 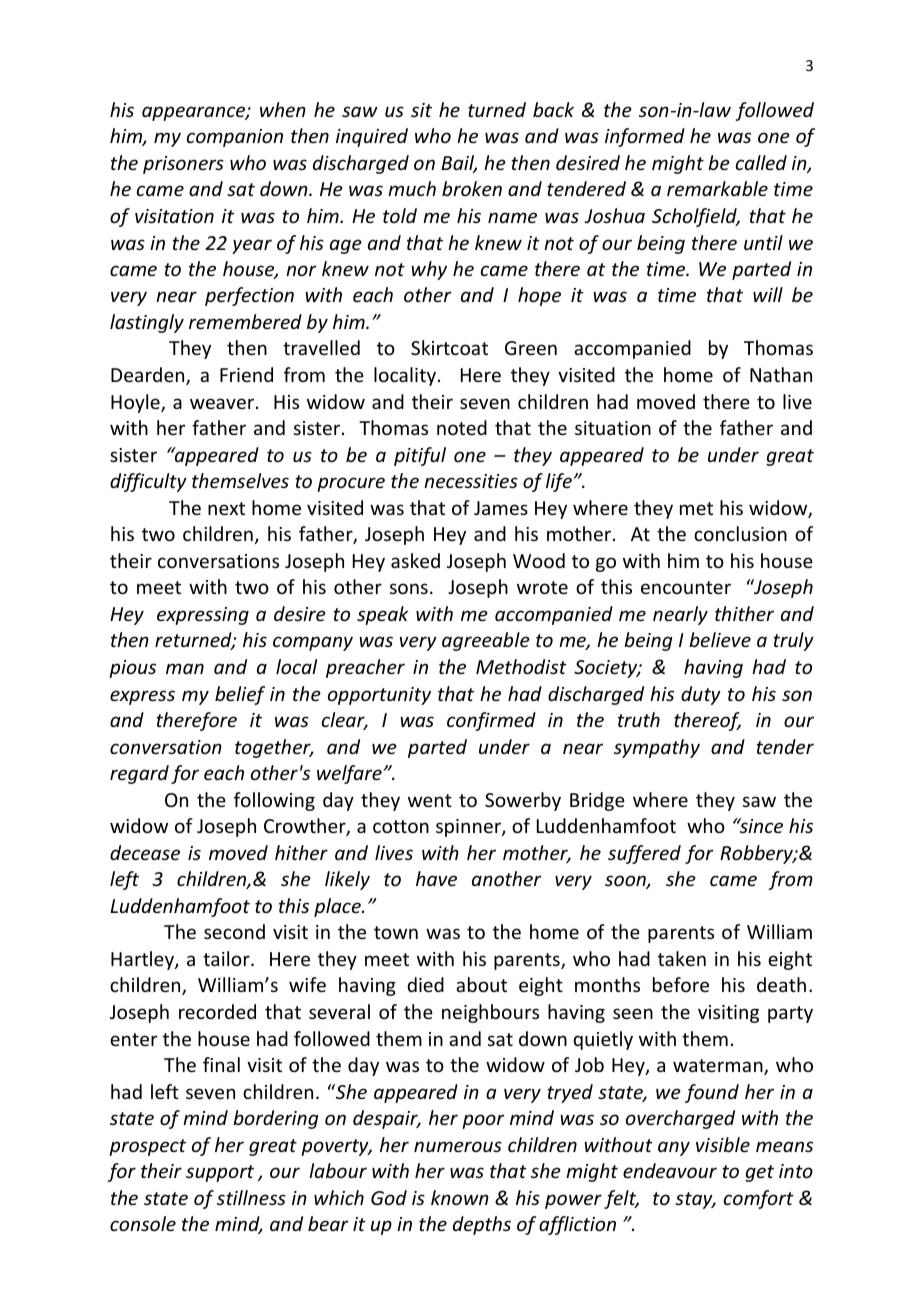 I want to click on called, so click(x=761, y=162).
